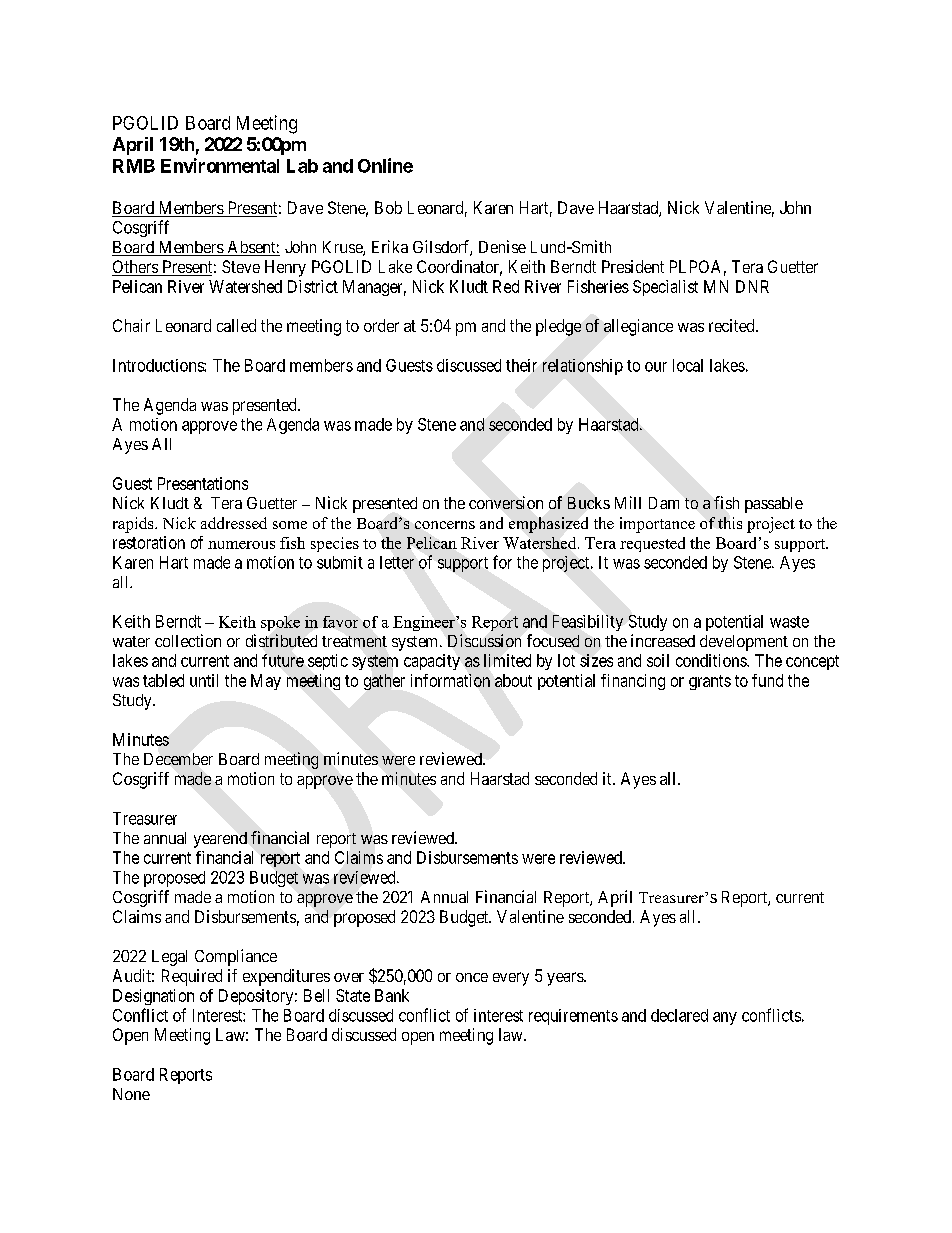 The height and width of the document is (1233, 952). I want to click on letter, so click(397, 562).
